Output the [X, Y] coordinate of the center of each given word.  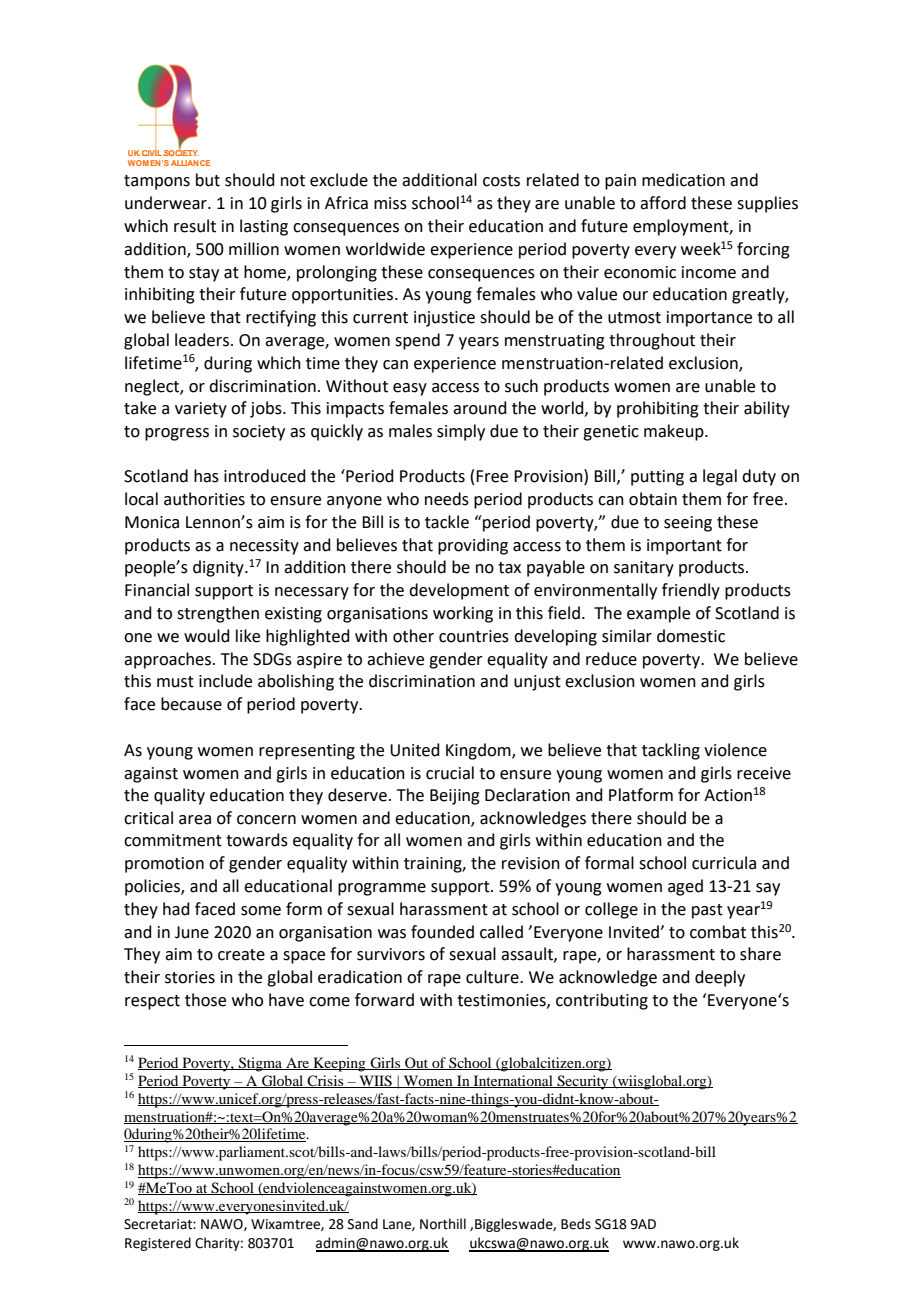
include [225, 681]
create [241, 955]
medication [683, 180]
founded [442, 932]
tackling [671, 751]
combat [718, 932]
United [415, 750]
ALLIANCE [191, 163]
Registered [158, 1244]
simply [461, 432]
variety [201, 410]
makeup [675, 432]
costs [501, 181]
